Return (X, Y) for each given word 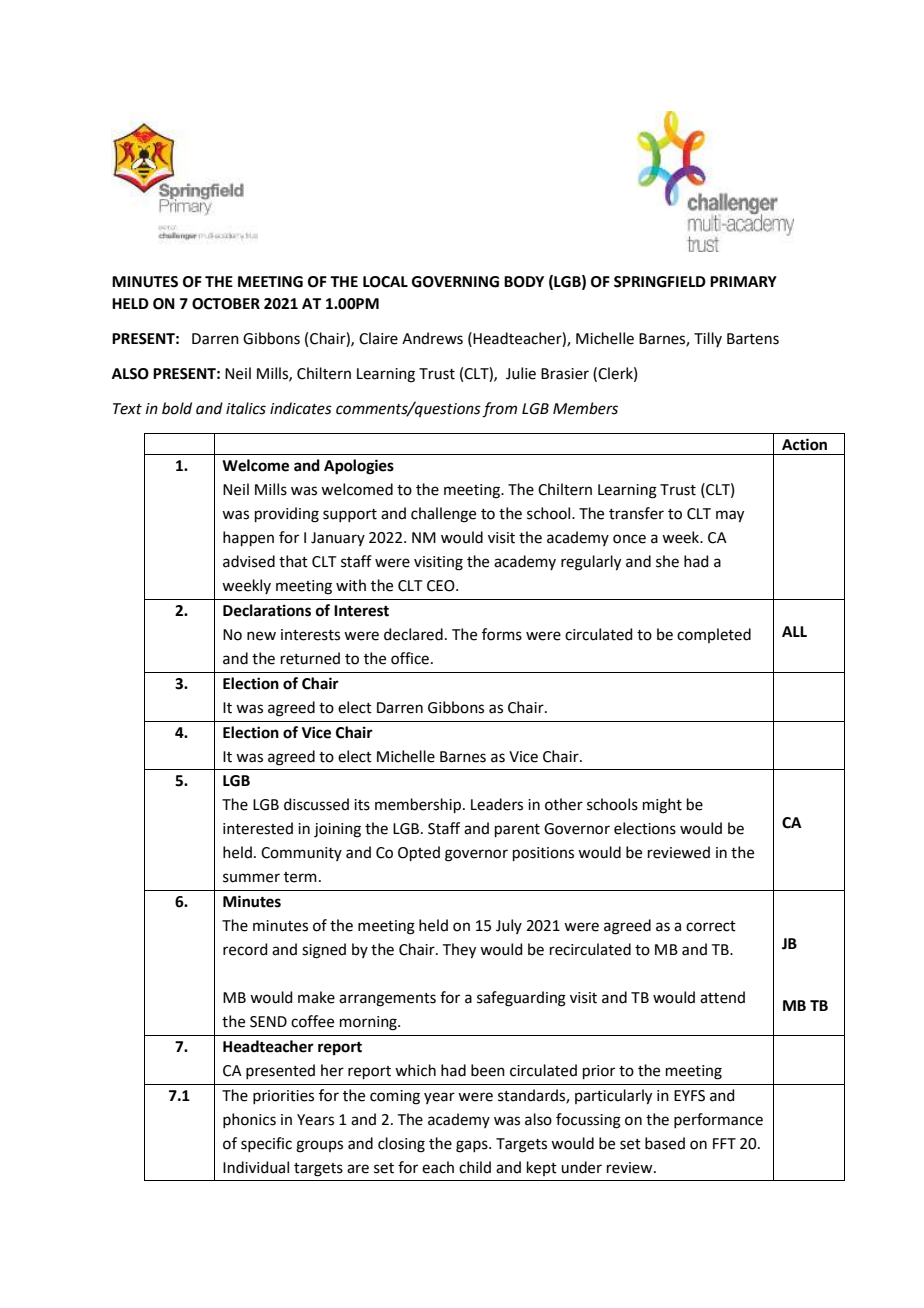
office (410, 658)
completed (714, 635)
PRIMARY (743, 281)
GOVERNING (455, 282)
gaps (473, 1146)
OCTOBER (226, 304)
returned (310, 658)
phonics (249, 1120)
